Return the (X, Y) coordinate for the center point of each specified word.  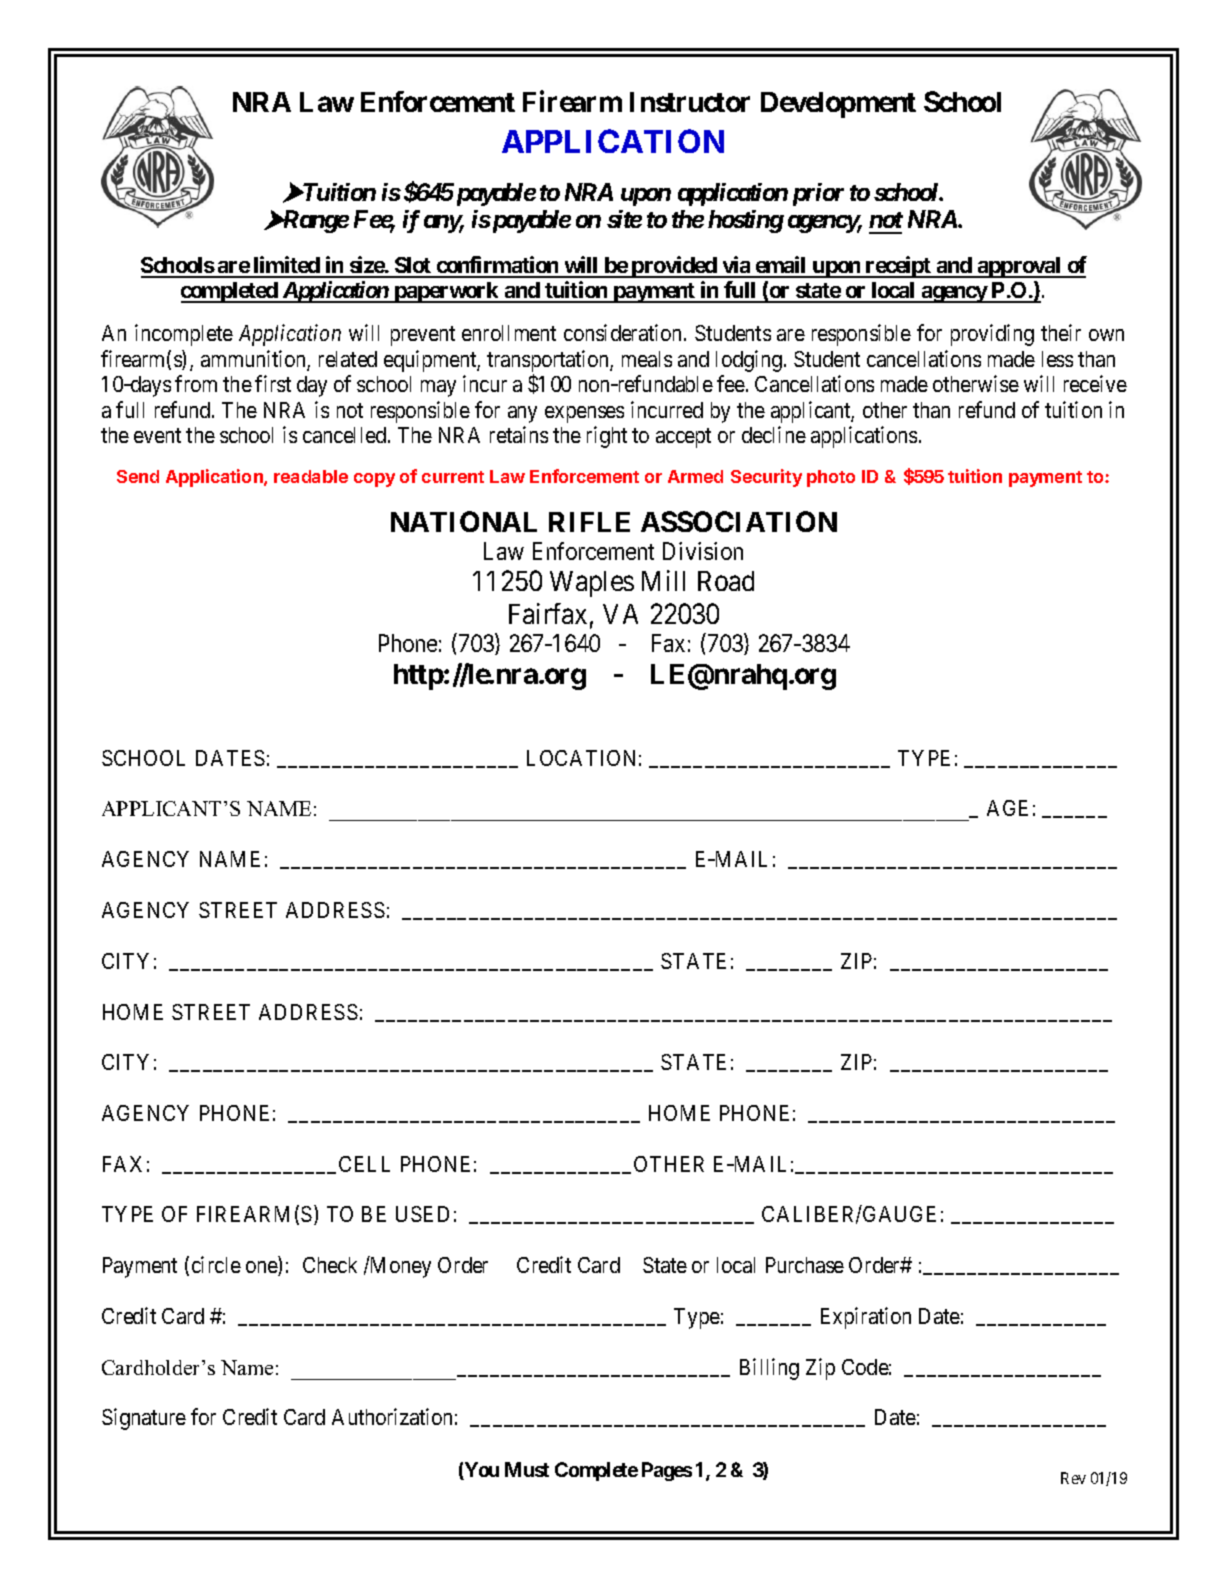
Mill (663, 580)
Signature (144, 1419)
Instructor (690, 102)
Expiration (866, 1318)
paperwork (446, 292)
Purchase (805, 1265)
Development (838, 105)
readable (311, 476)
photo (831, 478)
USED (422, 1214)
